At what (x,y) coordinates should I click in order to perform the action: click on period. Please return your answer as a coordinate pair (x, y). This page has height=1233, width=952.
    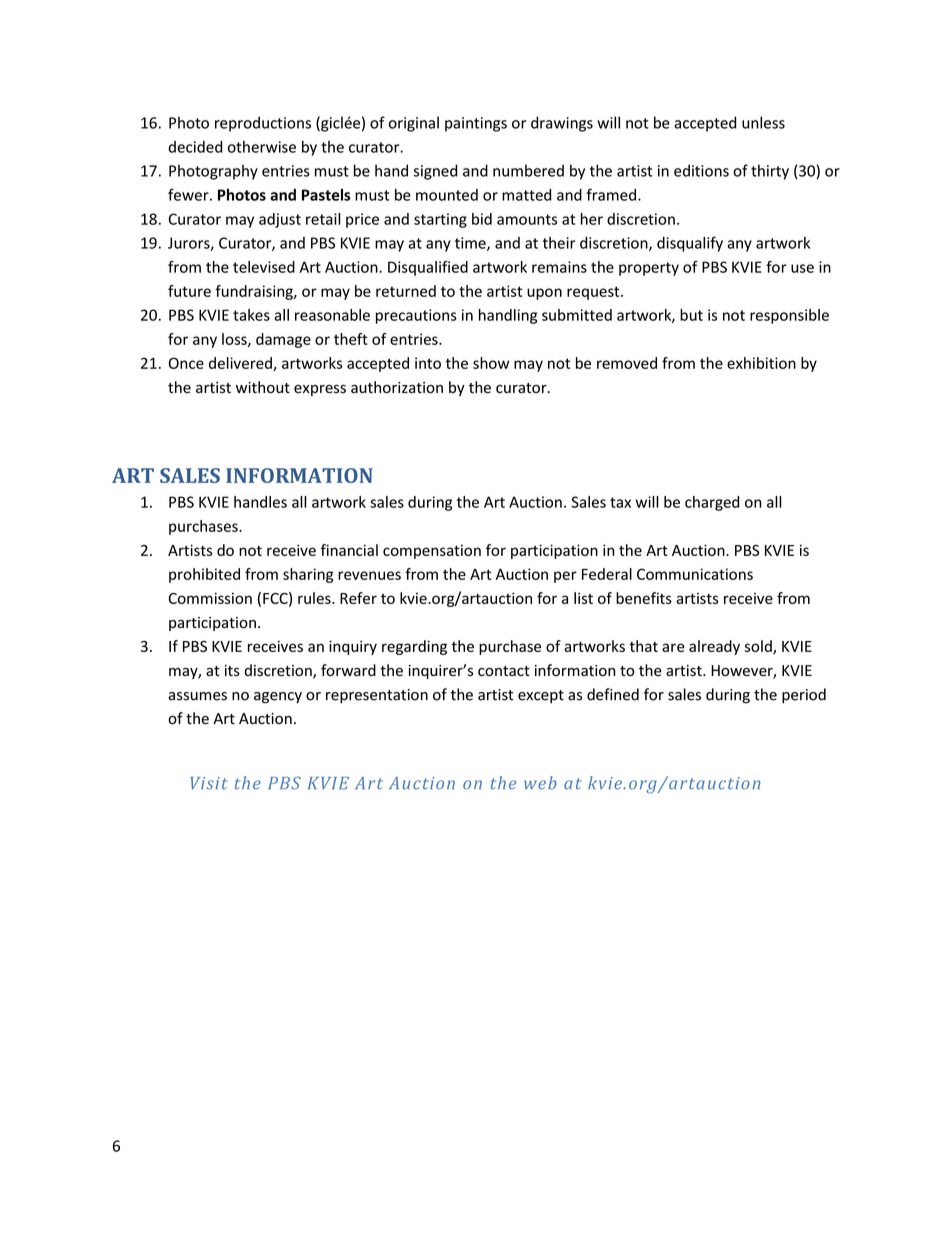
    Looking at the image, I should click on (804, 695).
